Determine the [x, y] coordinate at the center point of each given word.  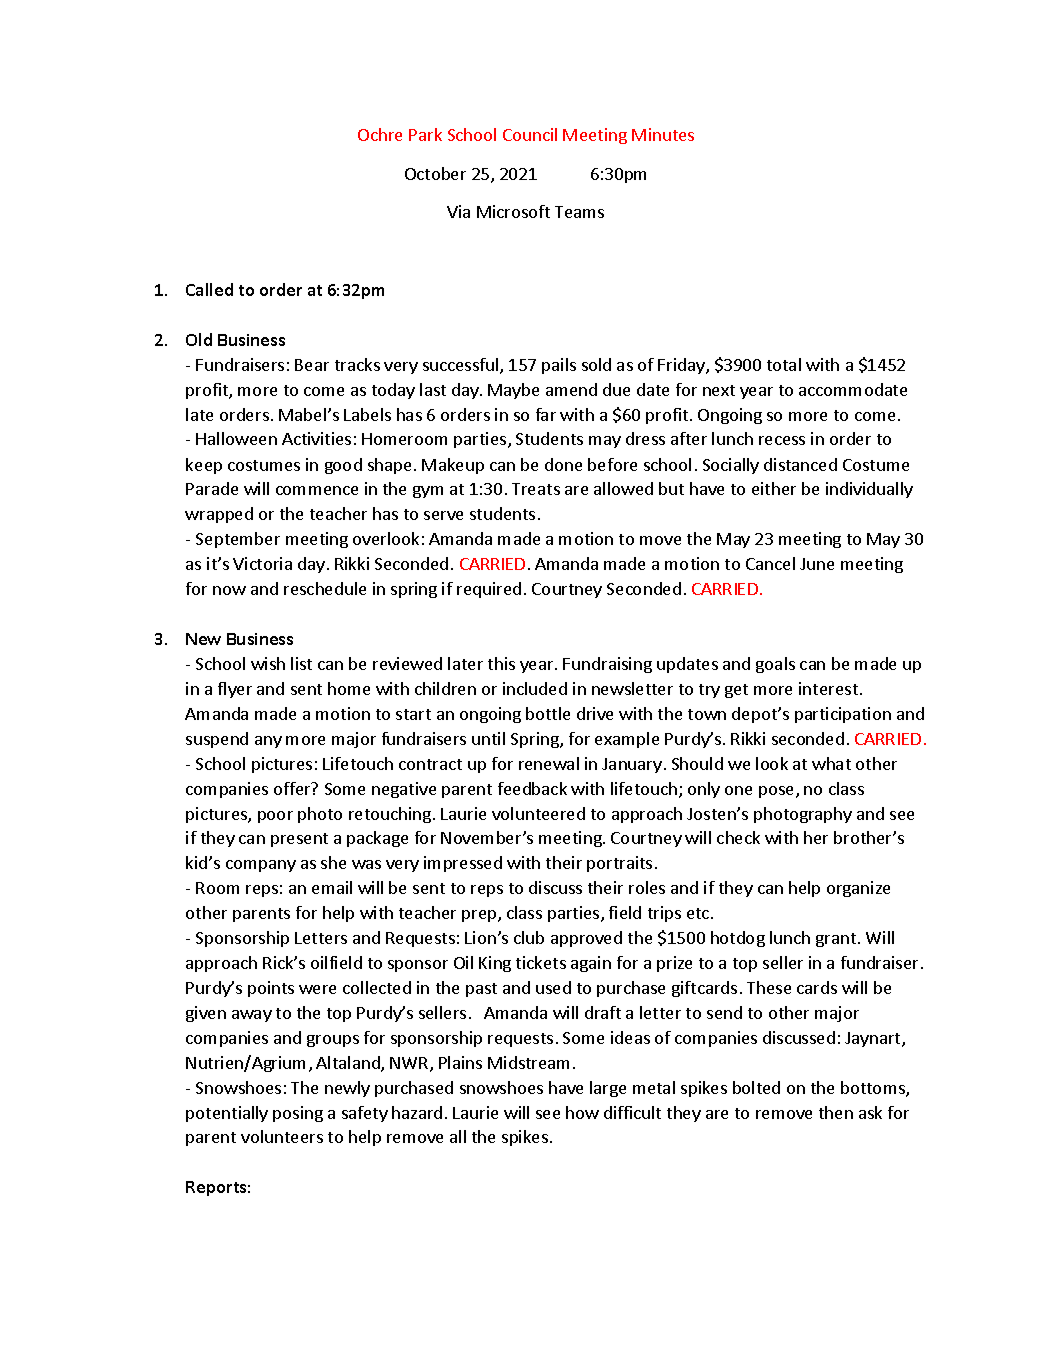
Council [530, 134]
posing [298, 1114]
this [501, 663]
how [582, 1112]
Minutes [663, 134]
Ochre [380, 134]
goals [775, 665]
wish [268, 663]
